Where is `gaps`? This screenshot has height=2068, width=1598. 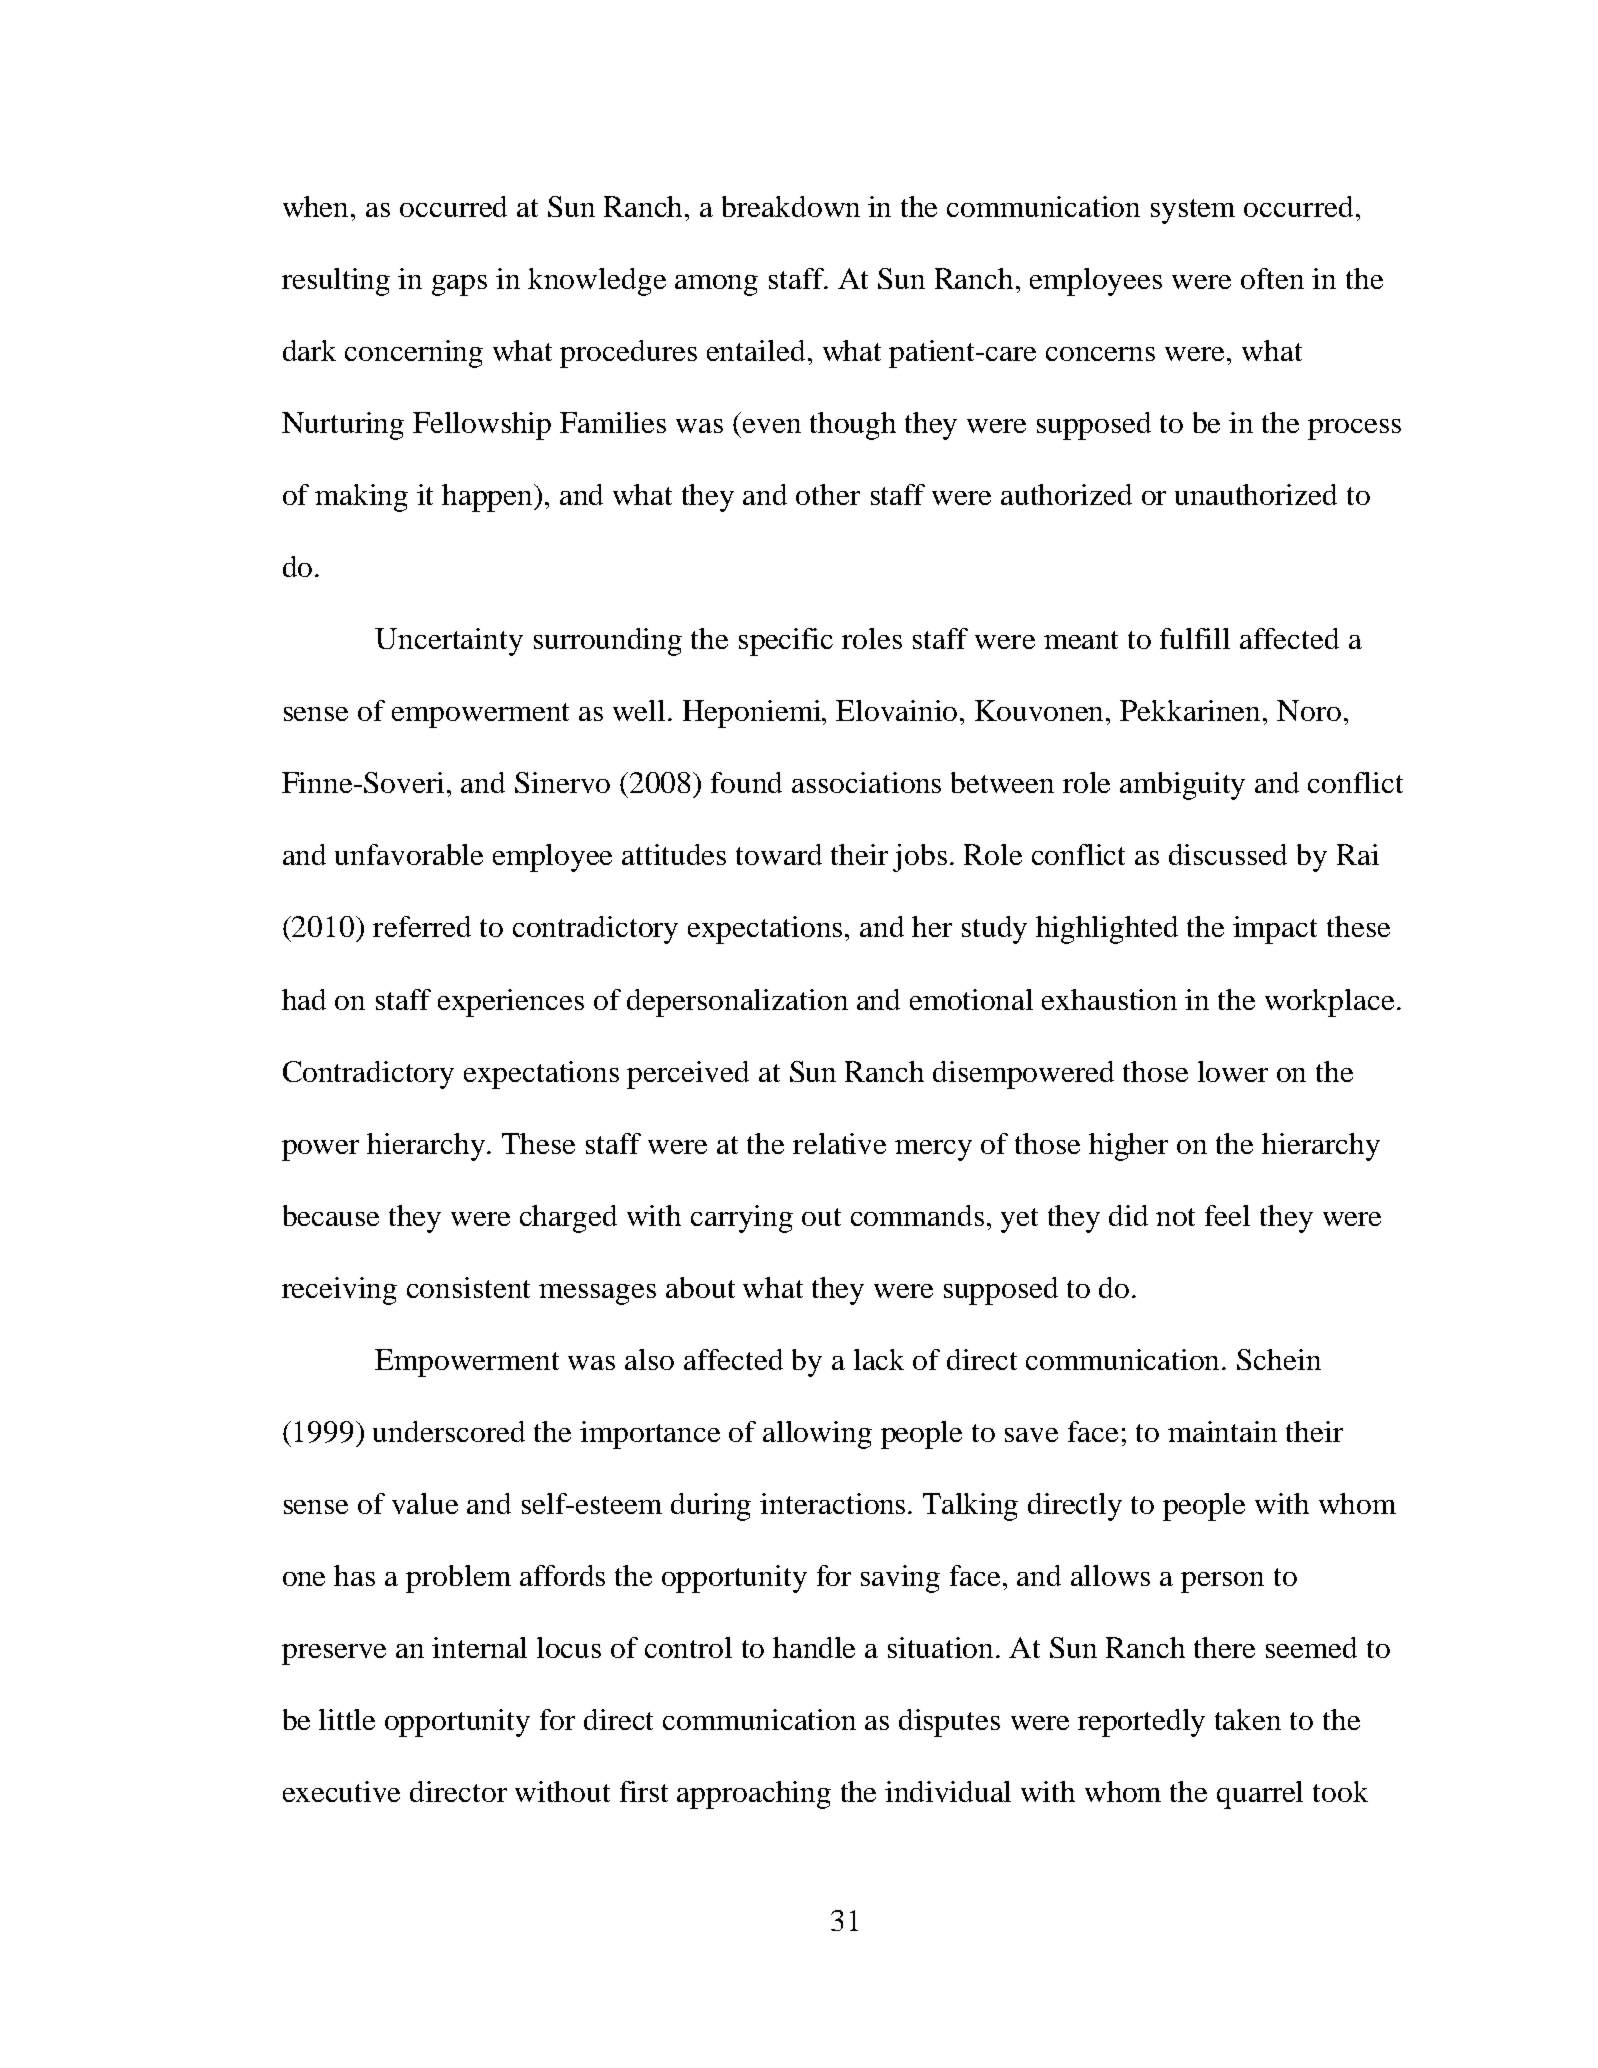
gaps is located at coordinates (459, 285).
